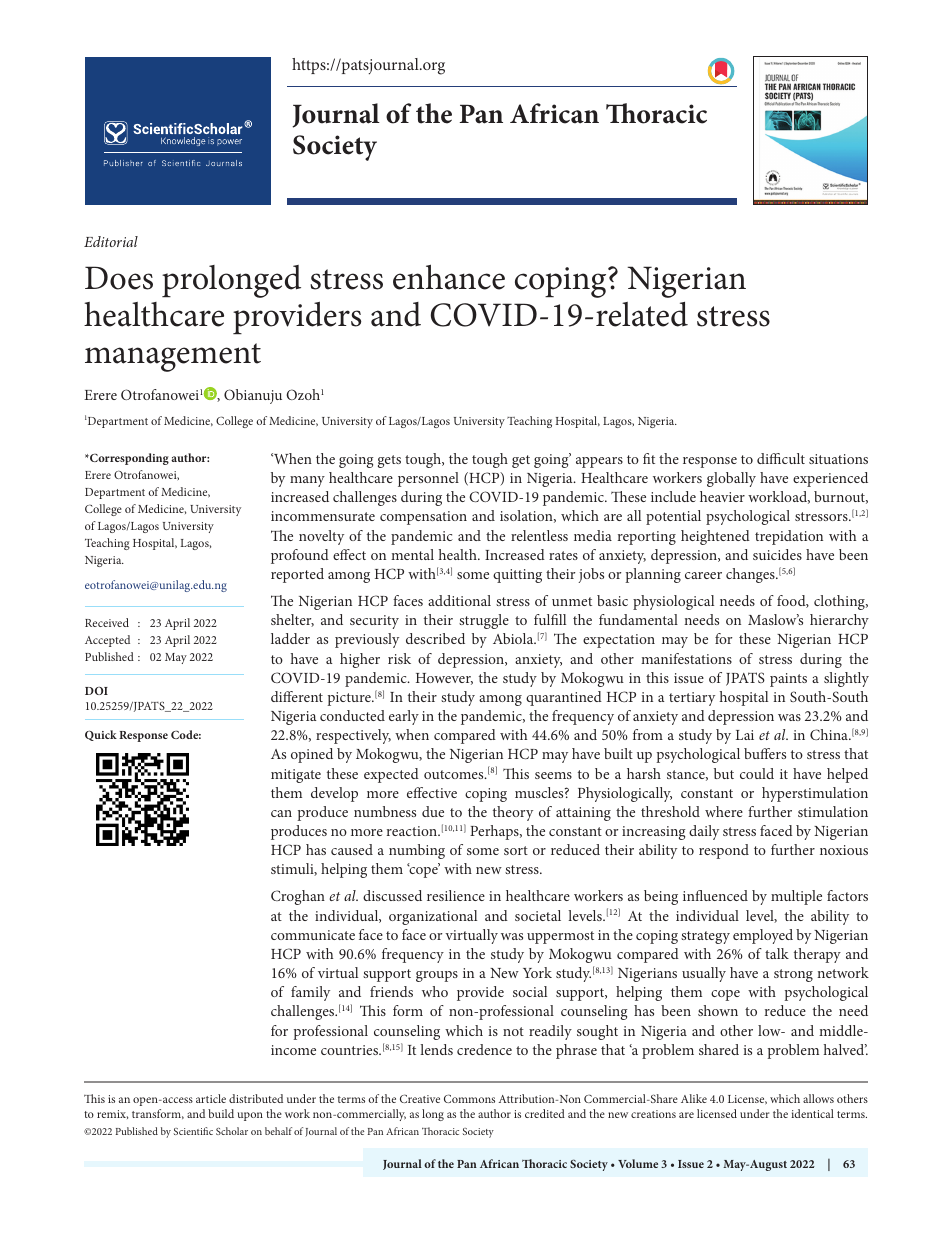  I want to click on difficult, so click(781, 458).
